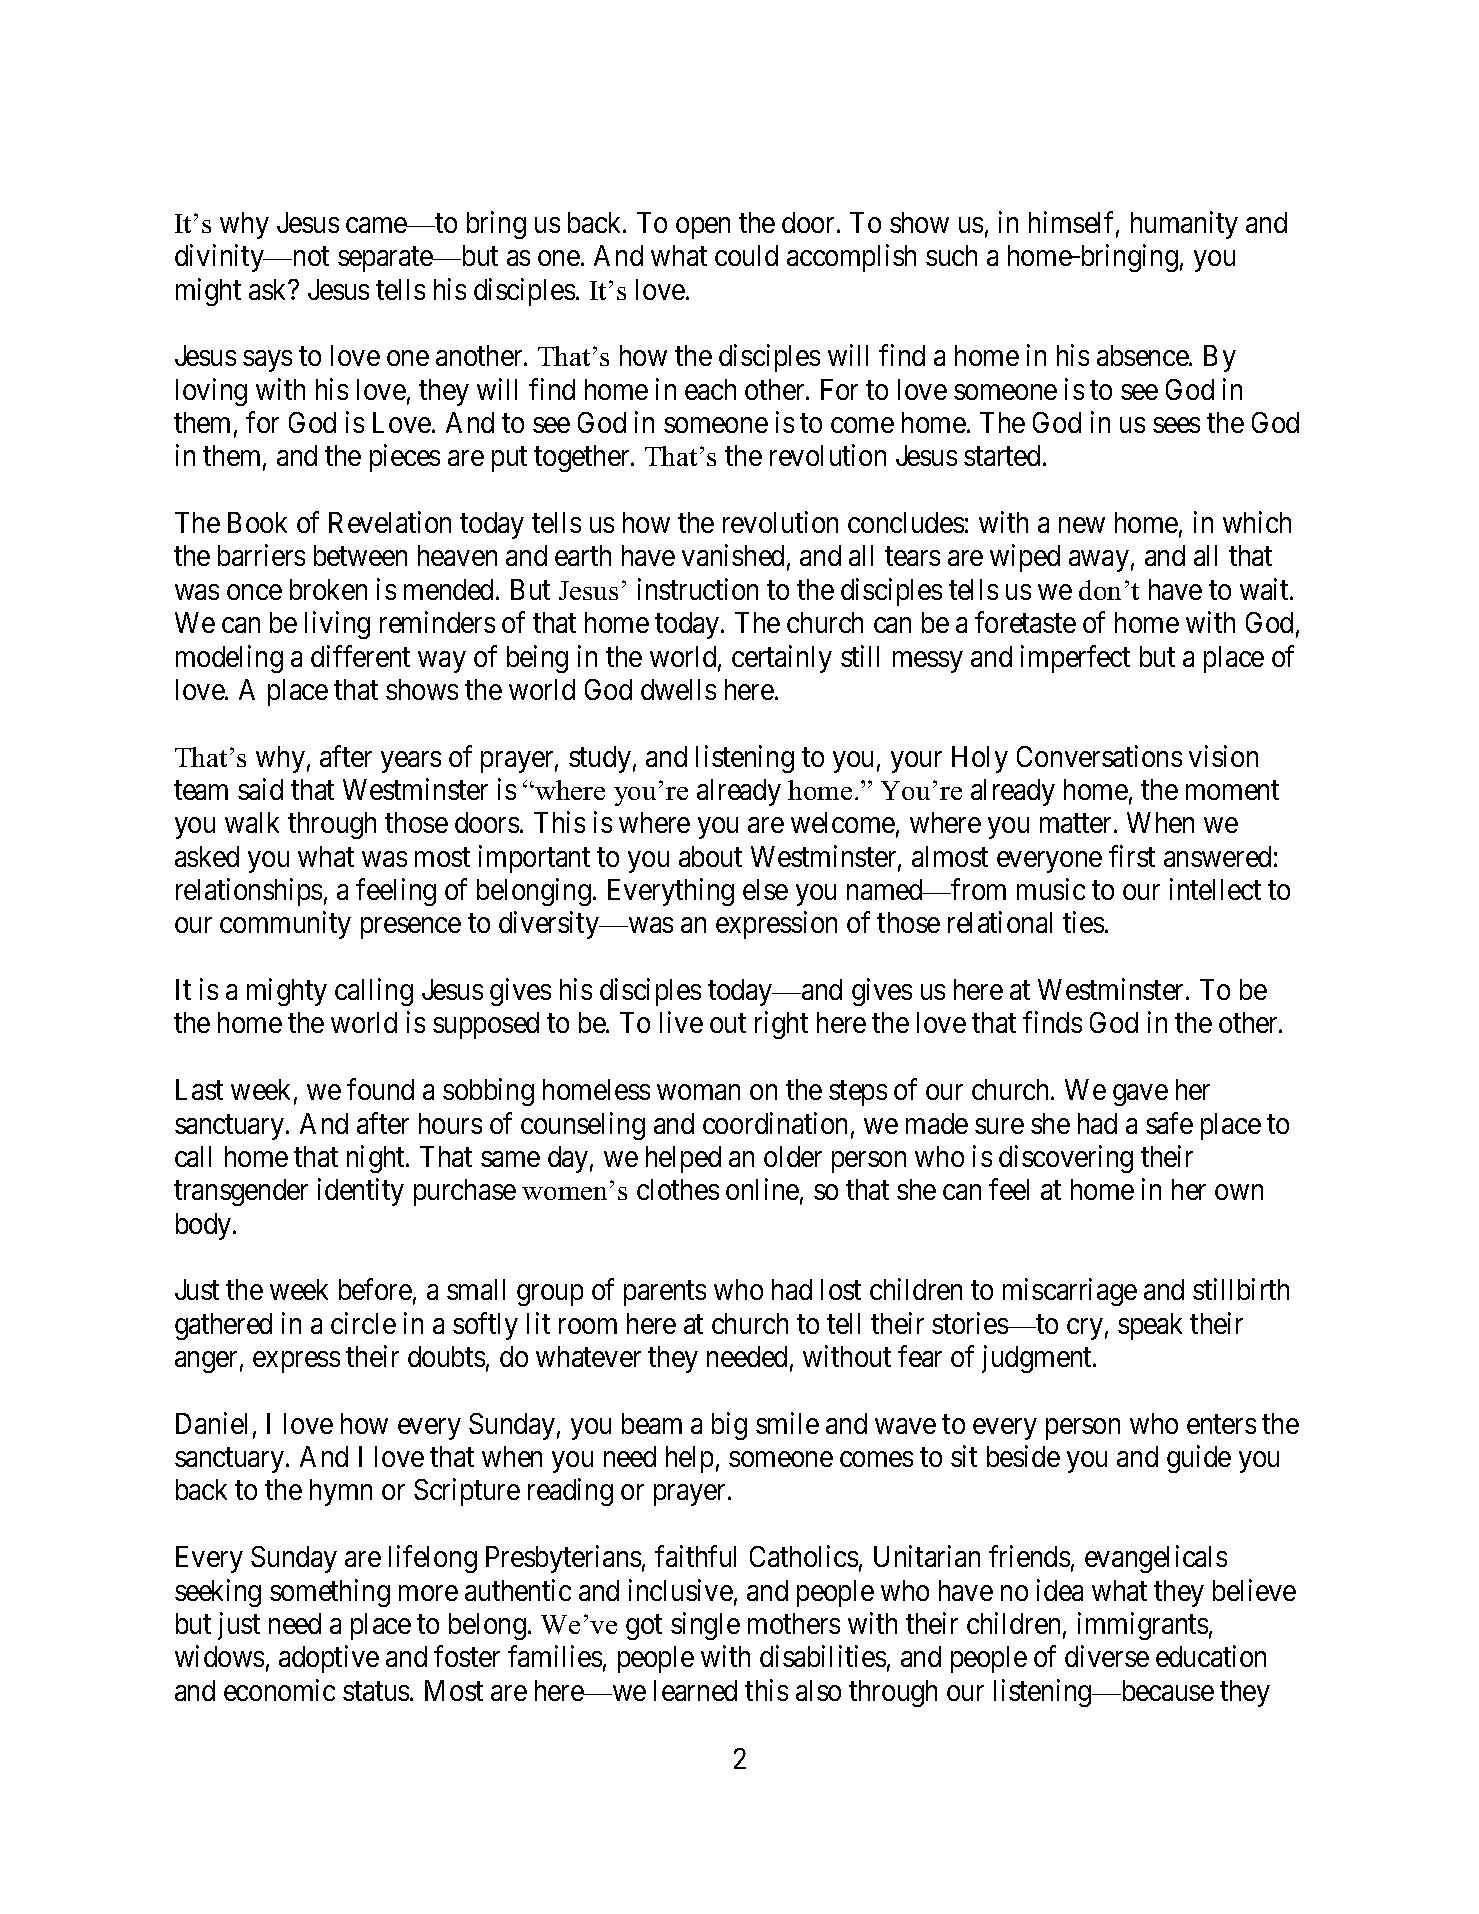 Image resolution: width=1479 pixels, height=1914 pixels. Describe the element at coordinates (329, 1659) in the screenshot. I see `adoptive` at that location.
